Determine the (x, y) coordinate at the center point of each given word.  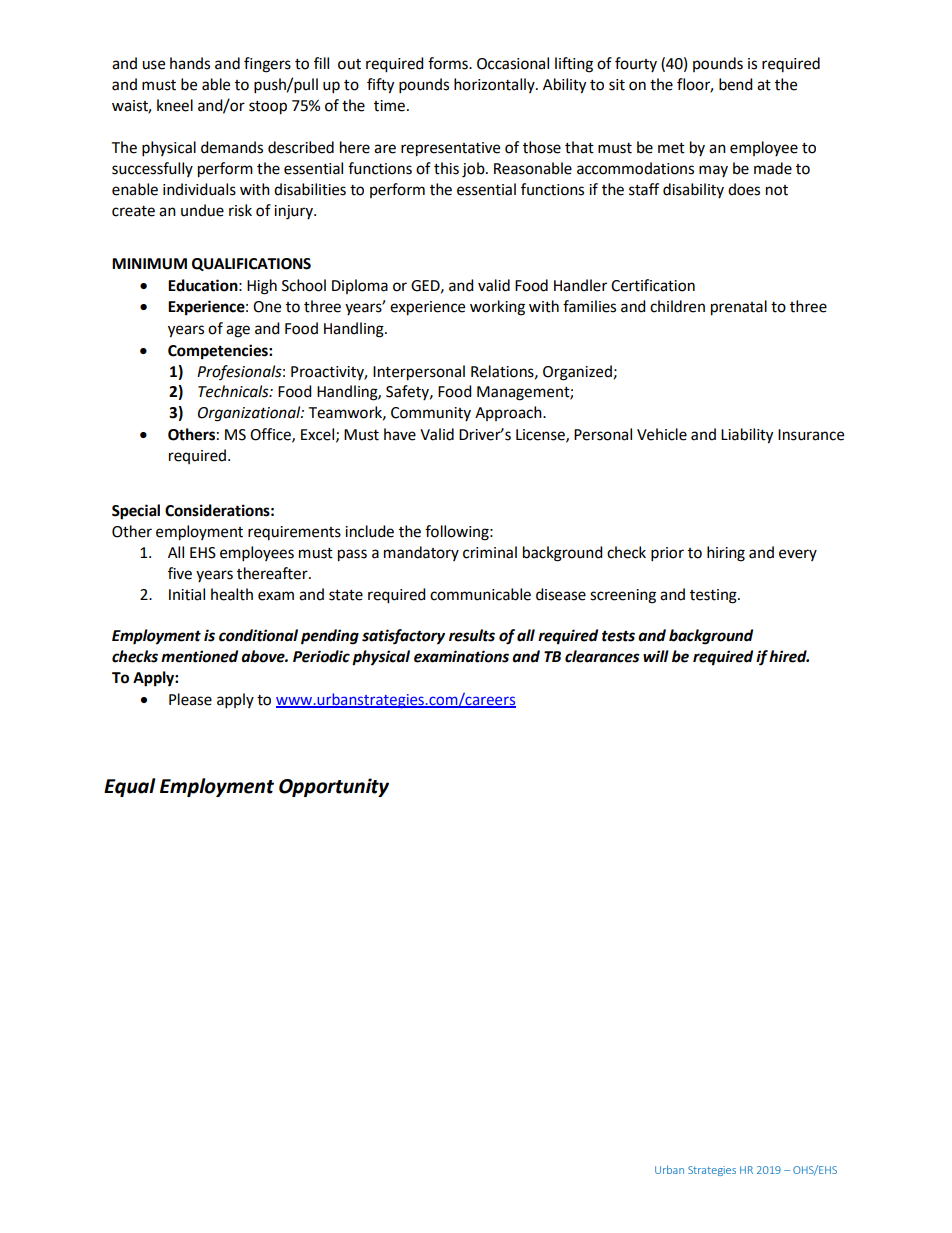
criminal (490, 552)
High (262, 287)
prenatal (739, 308)
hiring (726, 554)
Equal (130, 787)
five (180, 573)
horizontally (495, 85)
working (497, 308)
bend (736, 84)
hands (190, 63)
